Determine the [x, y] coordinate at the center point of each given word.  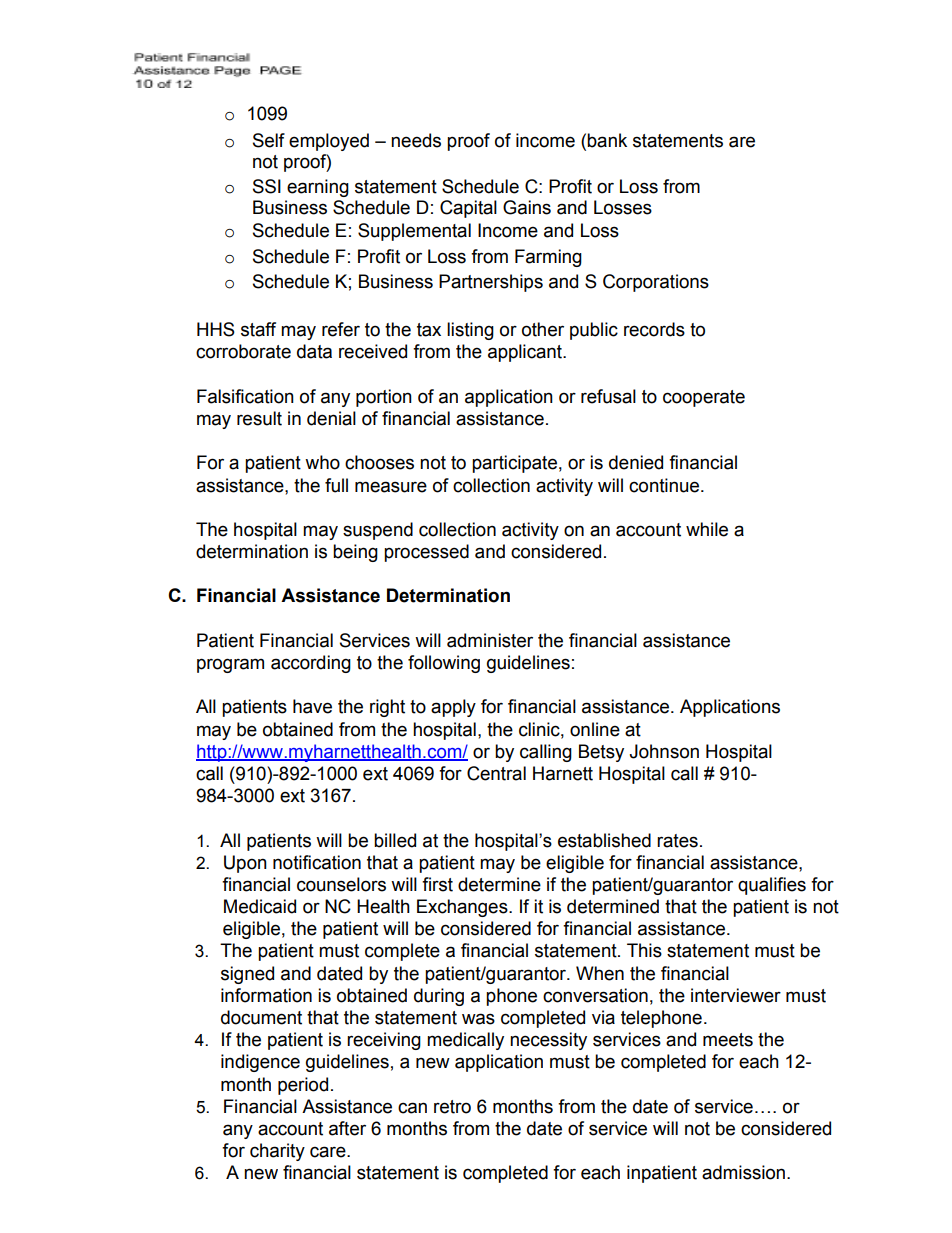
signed [247, 975]
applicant [526, 353]
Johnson [664, 751]
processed [426, 553]
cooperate [704, 398]
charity [277, 1152]
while [707, 529]
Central [496, 773]
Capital [468, 209]
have [312, 706]
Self [269, 140]
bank [607, 140]
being [355, 553]
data [314, 351]
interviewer [736, 995]
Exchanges [463, 908]
